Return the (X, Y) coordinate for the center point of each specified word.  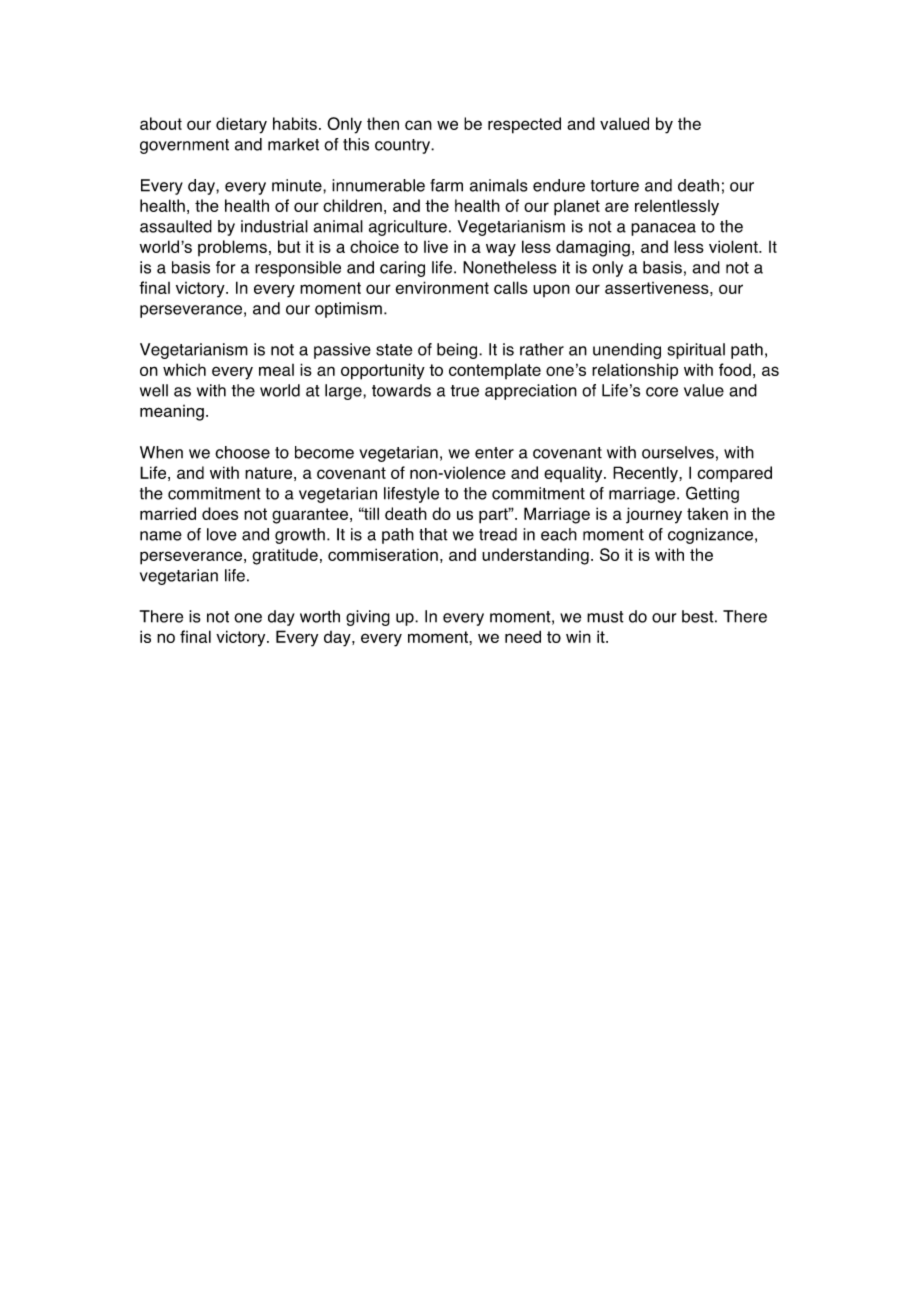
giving (368, 618)
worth (320, 616)
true (465, 391)
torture (615, 186)
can (418, 125)
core (662, 392)
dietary (241, 125)
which (184, 369)
